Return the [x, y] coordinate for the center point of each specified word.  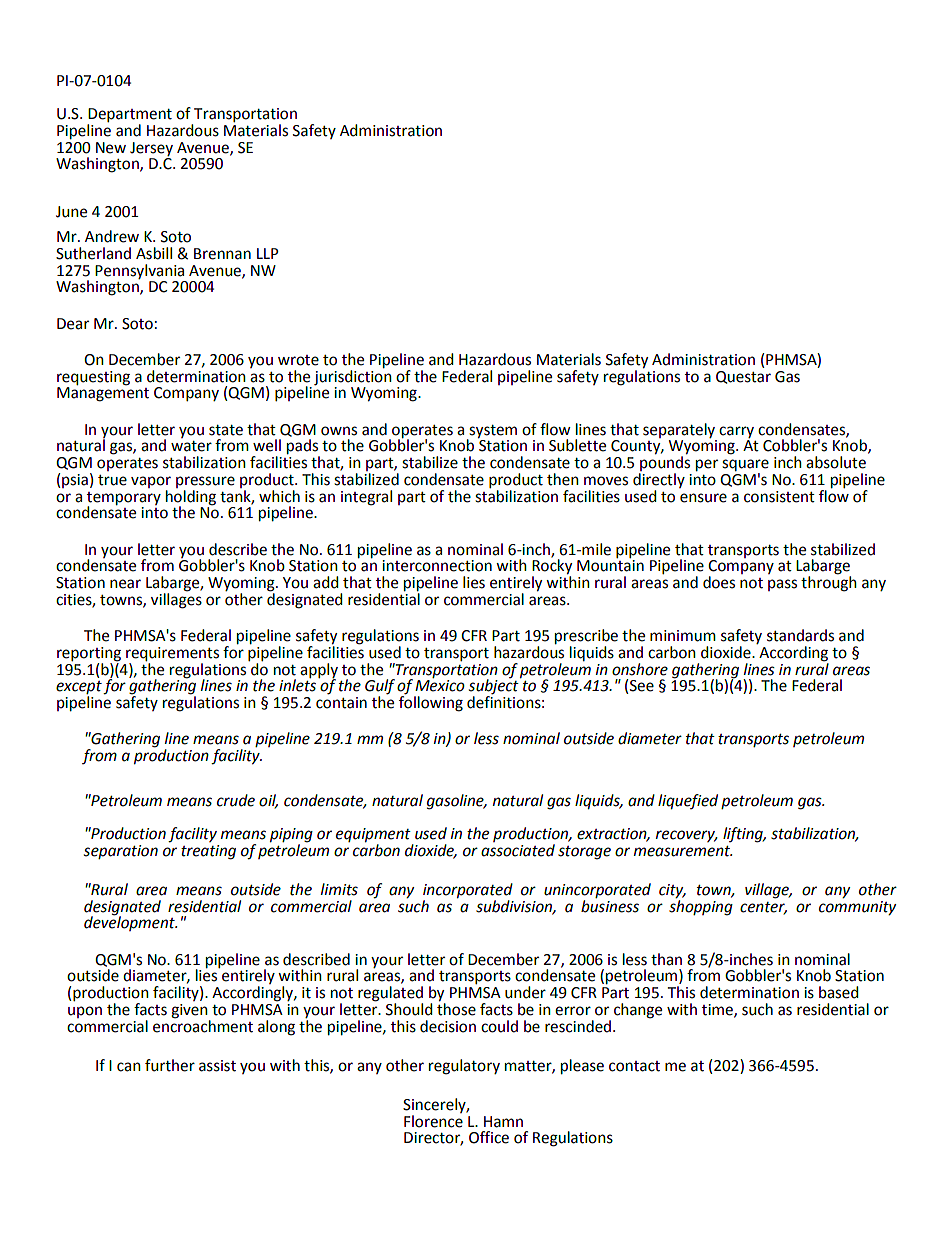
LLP [268, 253]
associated [518, 850]
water [191, 446]
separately [679, 430]
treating [208, 852]
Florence [433, 1120]
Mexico [440, 686]
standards [800, 635]
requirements [172, 654]
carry [736, 432]
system [492, 432]
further [170, 1065]
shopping [701, 907]
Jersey [151, 149]
